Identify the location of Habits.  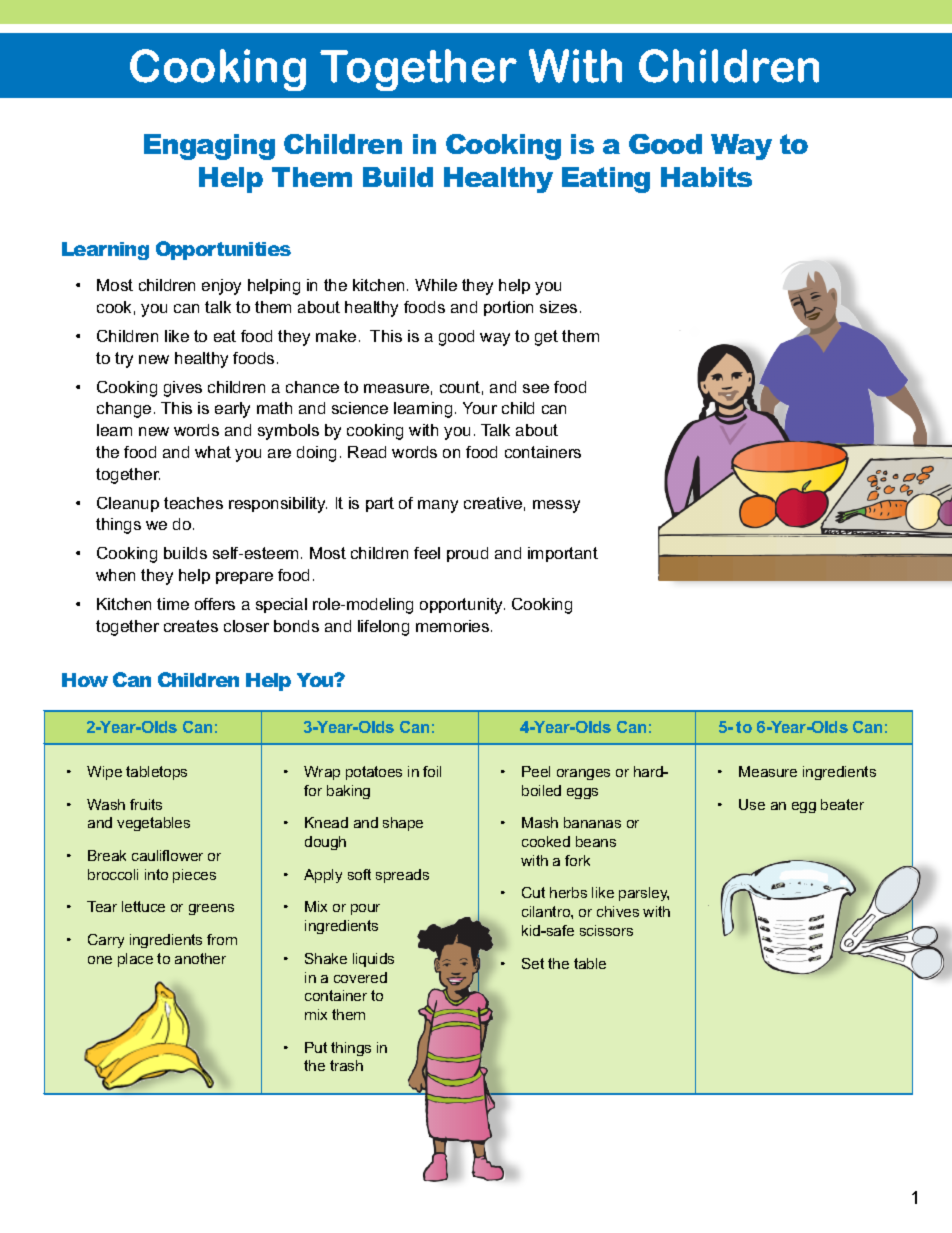
(706, 177).
